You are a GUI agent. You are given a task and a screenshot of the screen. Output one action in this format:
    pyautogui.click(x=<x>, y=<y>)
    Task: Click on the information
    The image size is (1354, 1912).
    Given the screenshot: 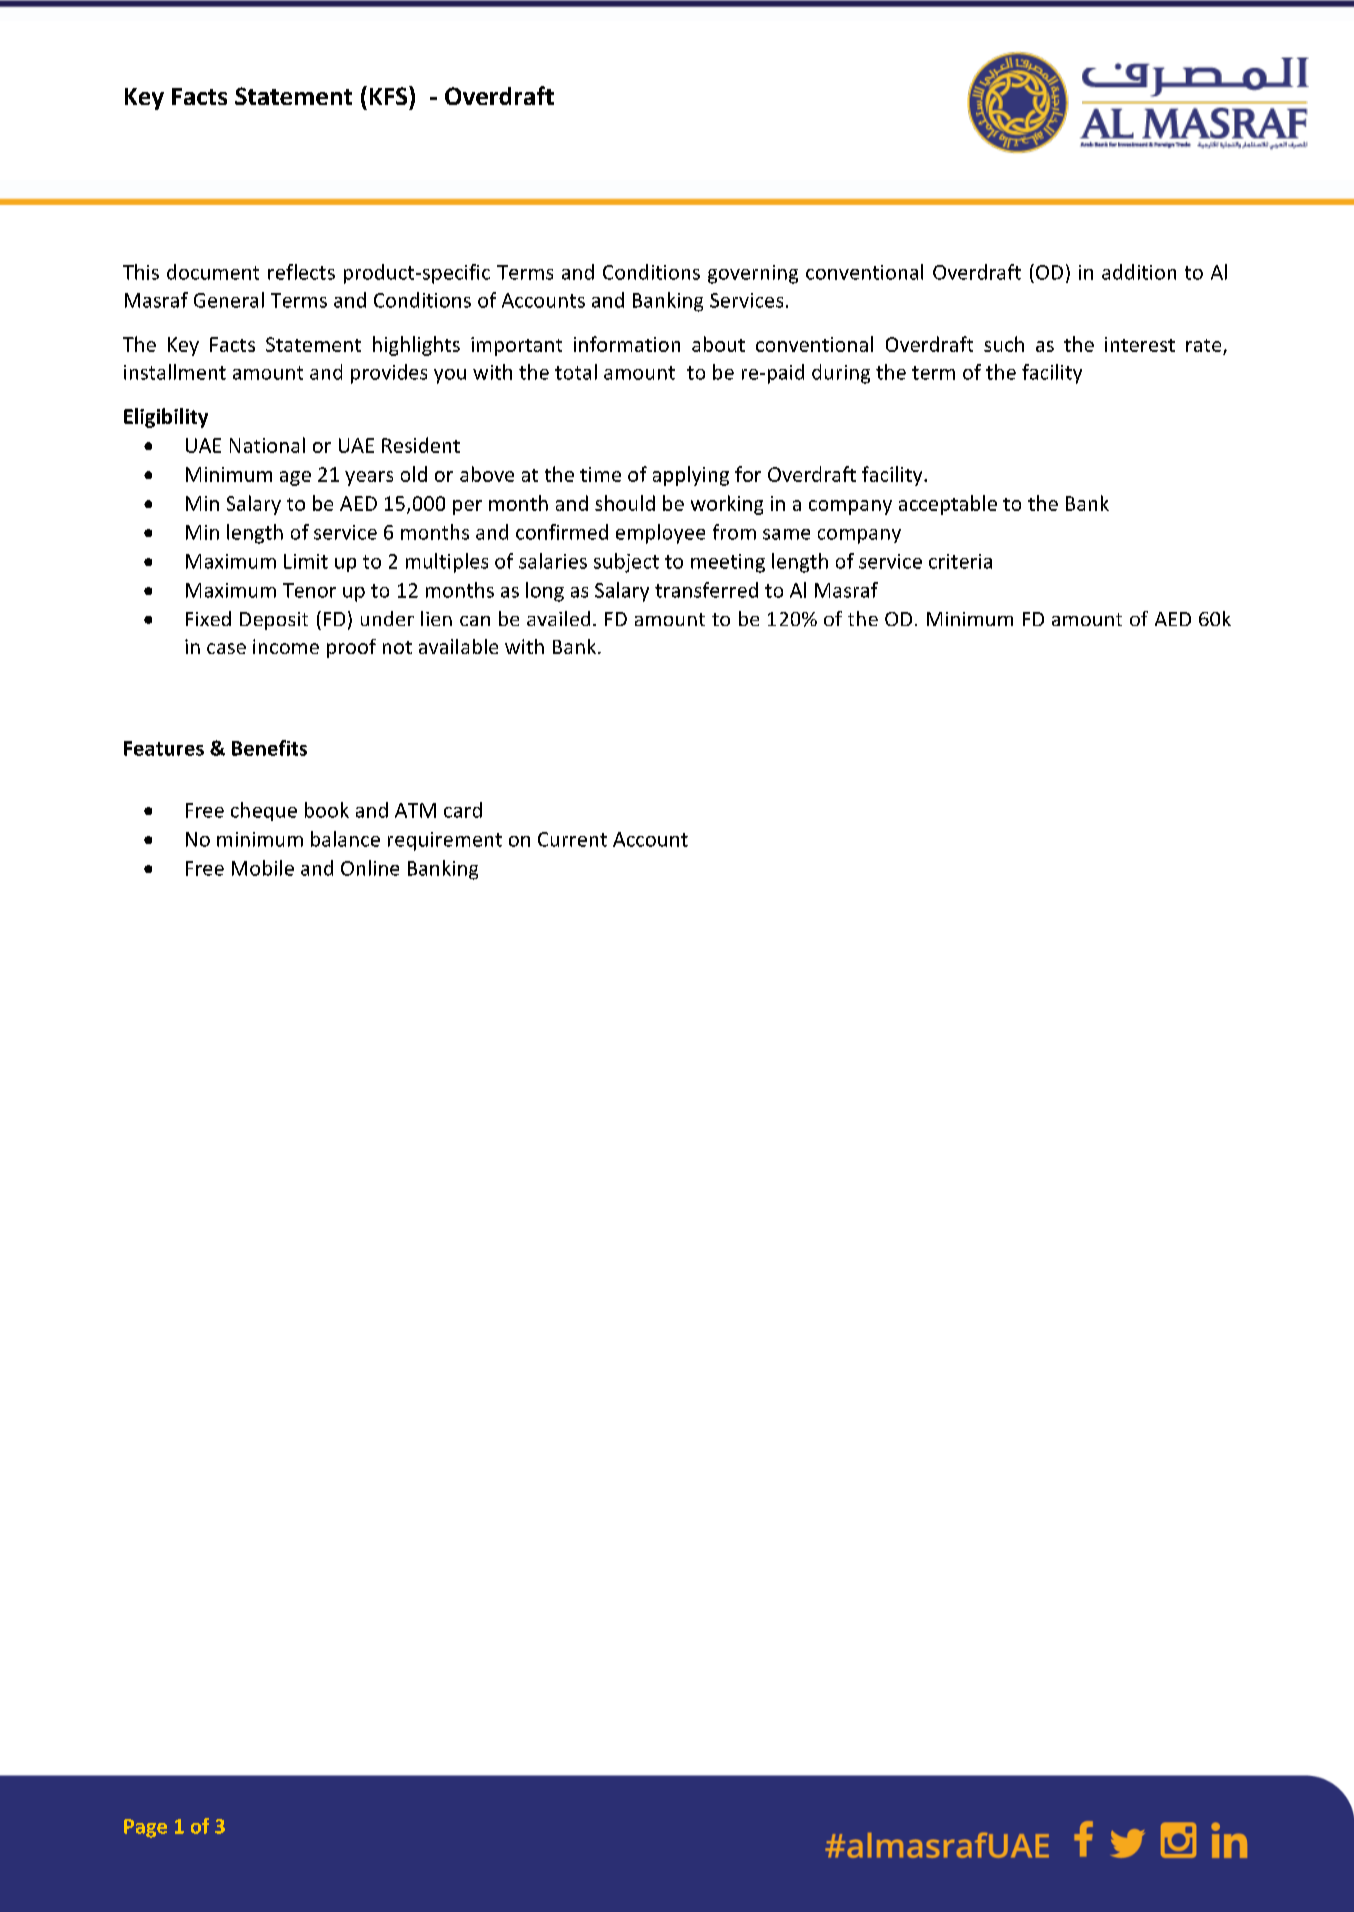 What is the action you would take?
    pyautogui.click(x=627, y=344)
